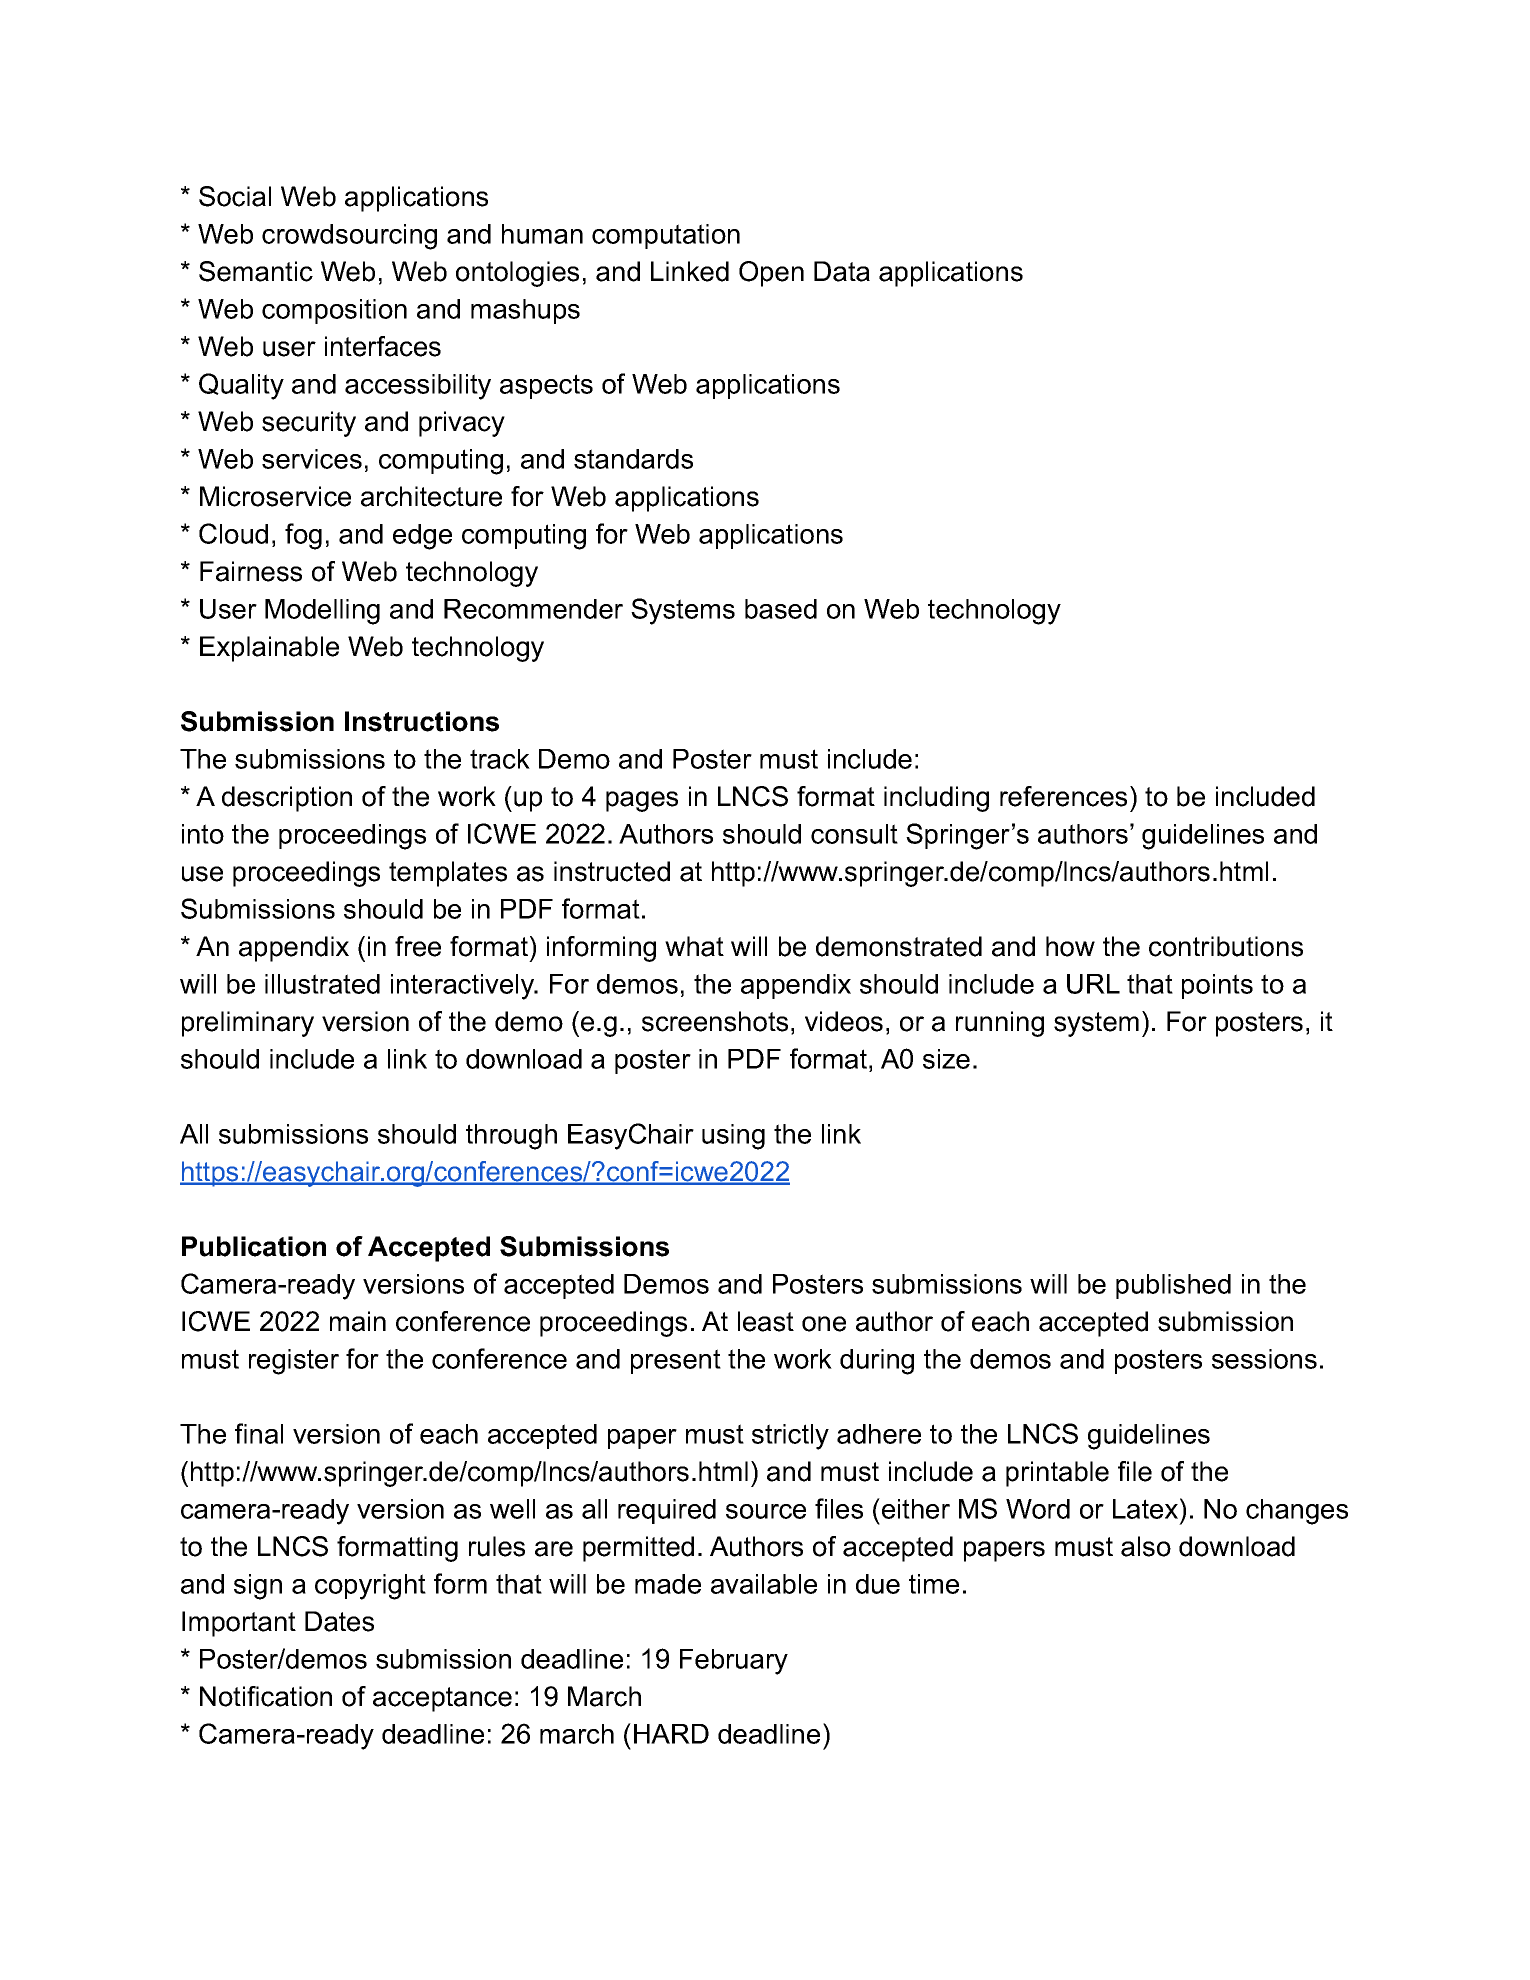  Describe the element at coordinates (287, 799) in the image. I see `description` at that location.
